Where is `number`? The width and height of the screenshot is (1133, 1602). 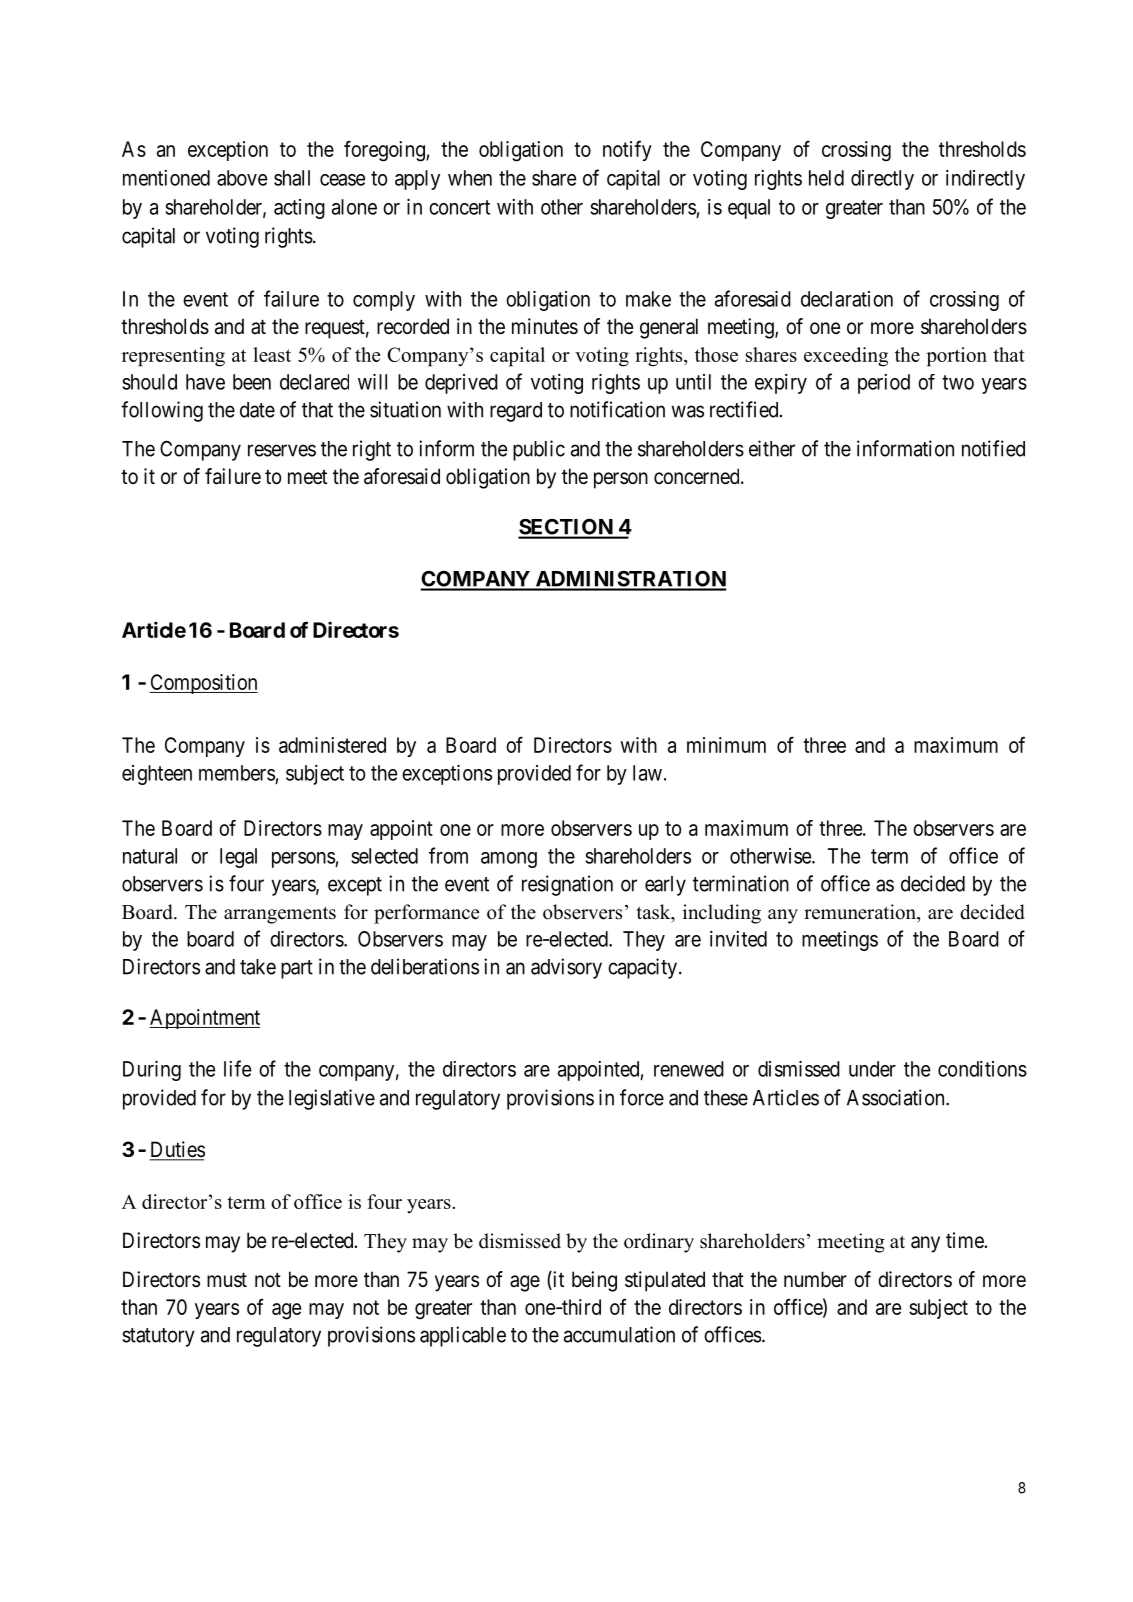 number is located at coordinates (815, 1279).
